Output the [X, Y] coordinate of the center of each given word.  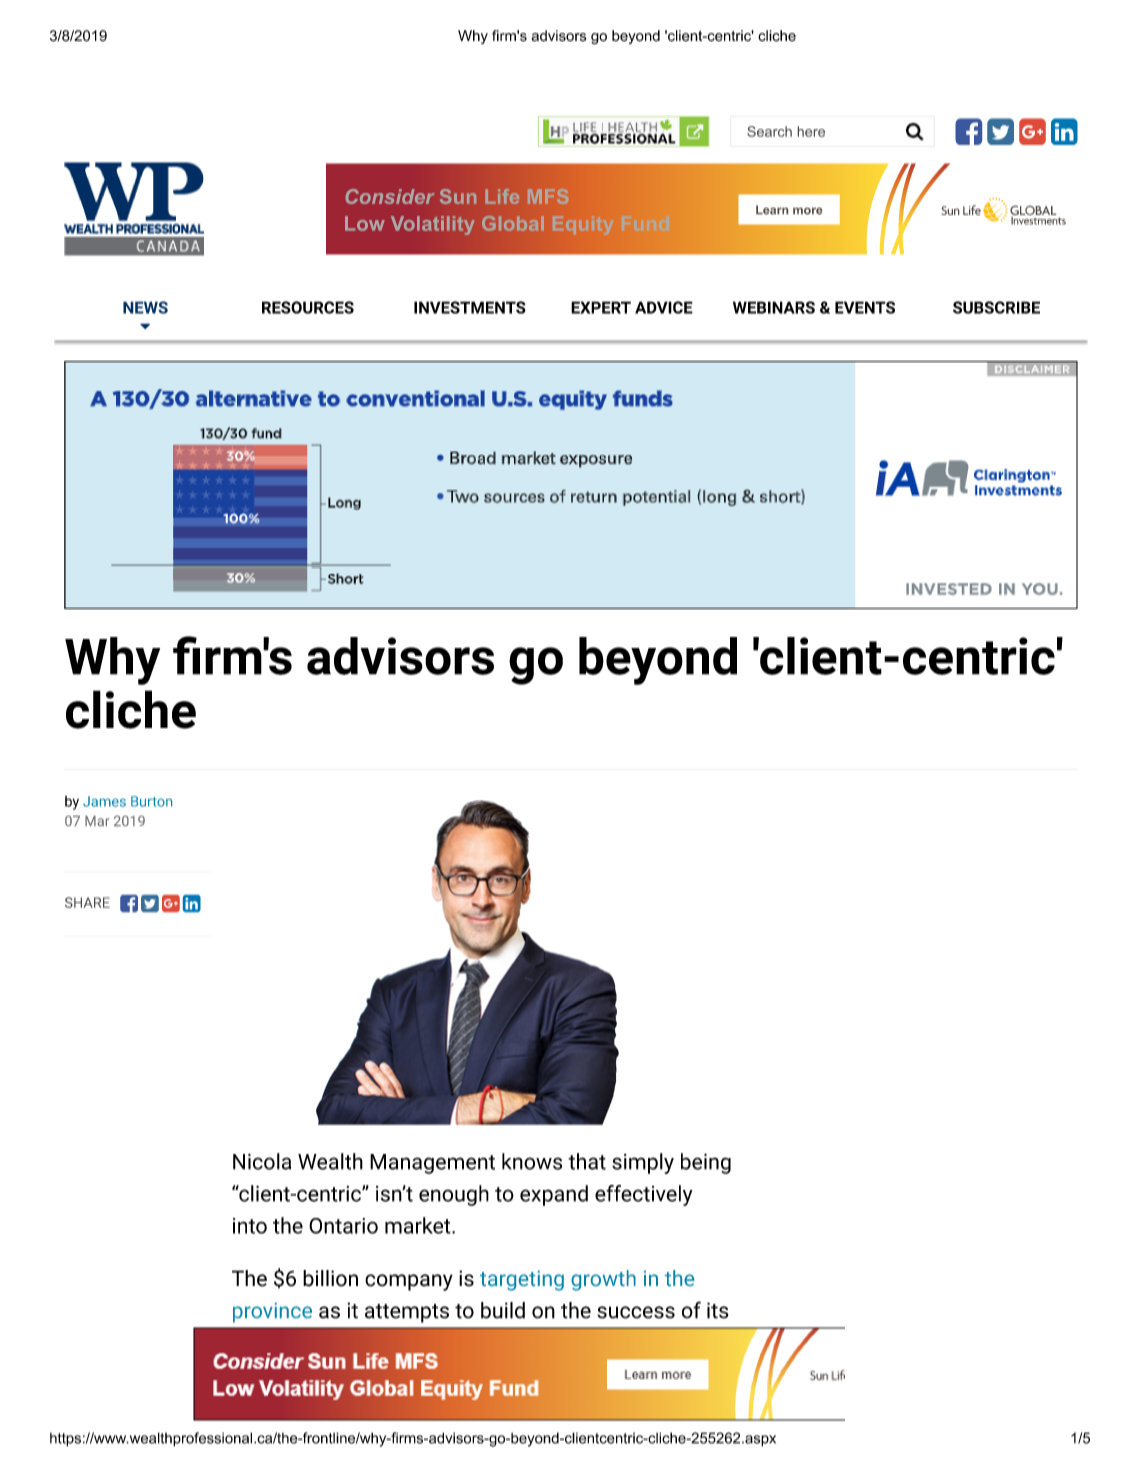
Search [769, 131]
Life [502, 196]
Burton [151, 801]
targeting [522, 1280]
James [104, 801]
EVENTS [865, 307]
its [717, 1310]
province [272, 1313]
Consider [390, 196]
